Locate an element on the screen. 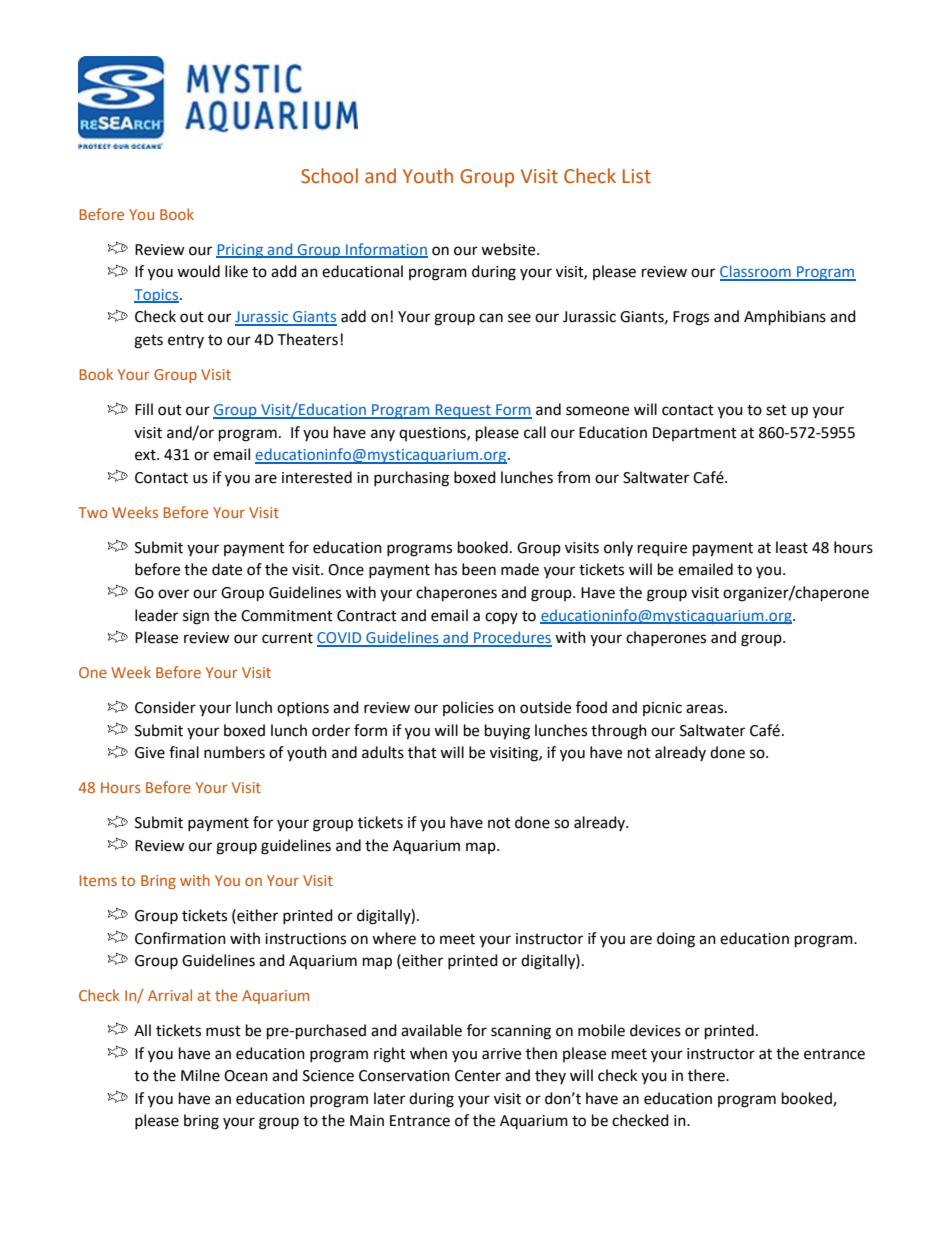 Image resolution: width=952 pixels, height=1233 pixels. Milne is located at coordinates (200, 1075).
